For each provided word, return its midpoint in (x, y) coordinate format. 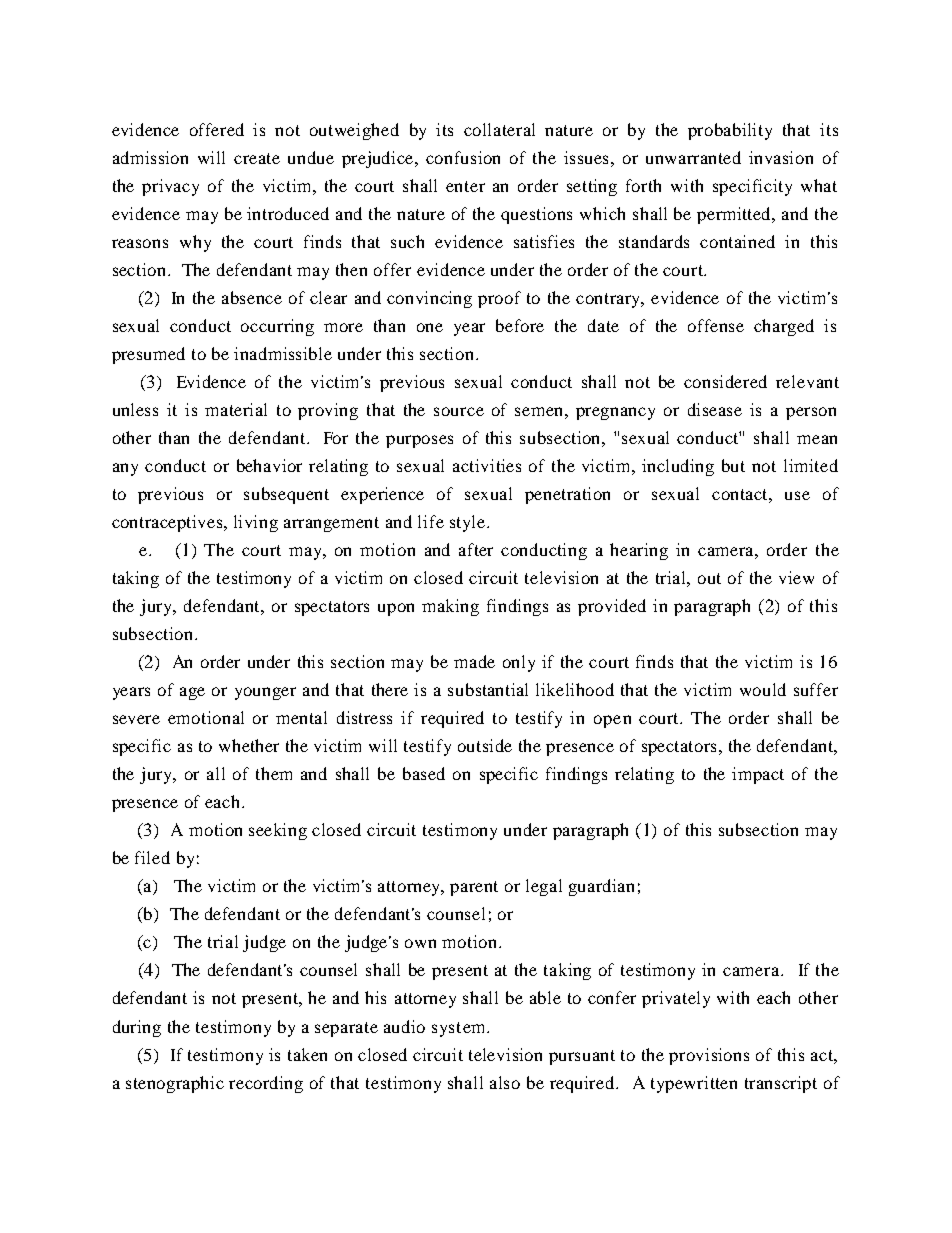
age (192, 693)
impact (758, 775)
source (459, 411)
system (460, 1029)
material (236, 409)
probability (730, 131)
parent (474, 888)
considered (725, 381)
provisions (709, 1056)
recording (266, 1084)
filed (152, 857)
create (257, 158)
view (796, 577)
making (450, 607)
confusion (463, 157)
